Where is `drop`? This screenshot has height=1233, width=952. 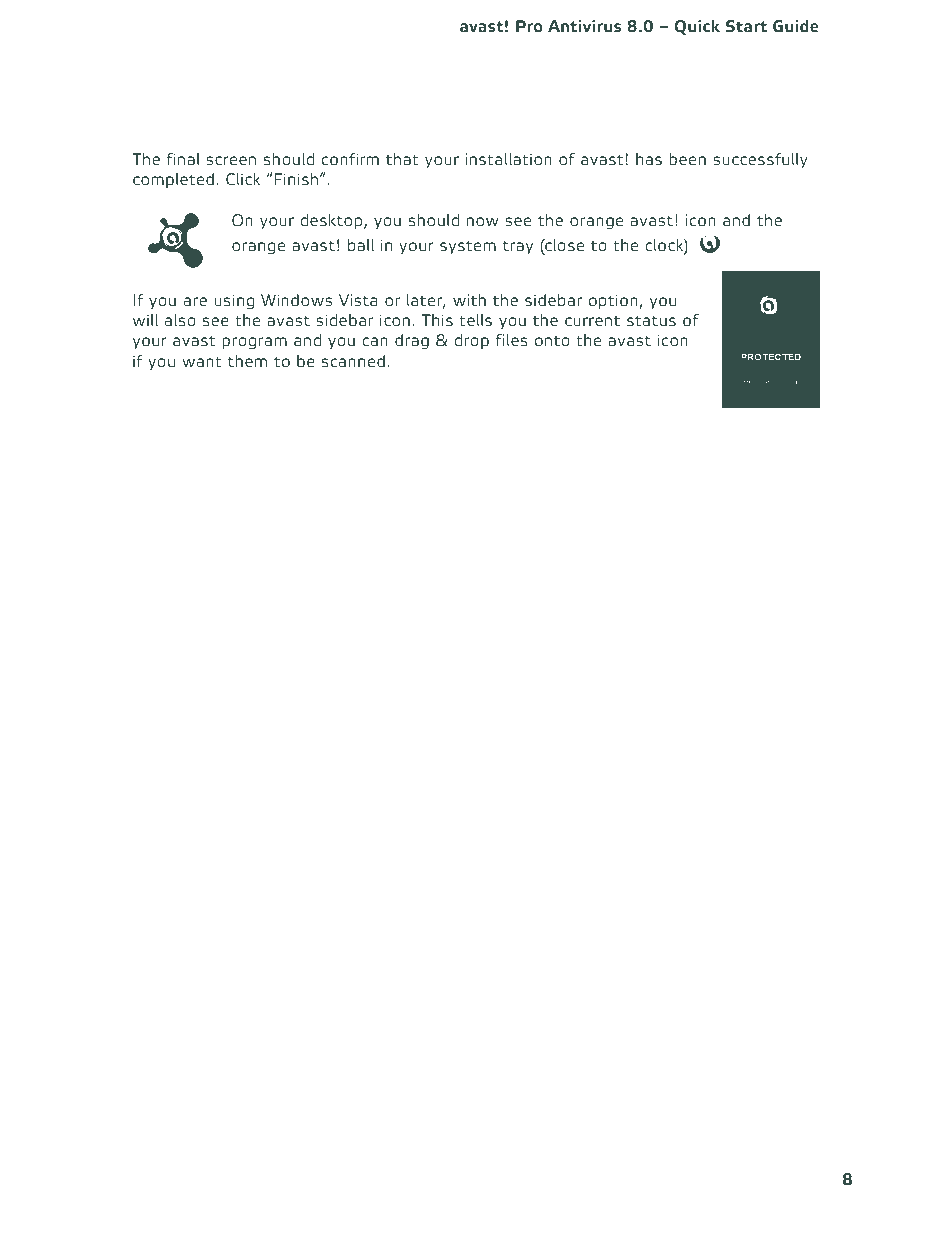
drop is located at coordinates (472, 341).
